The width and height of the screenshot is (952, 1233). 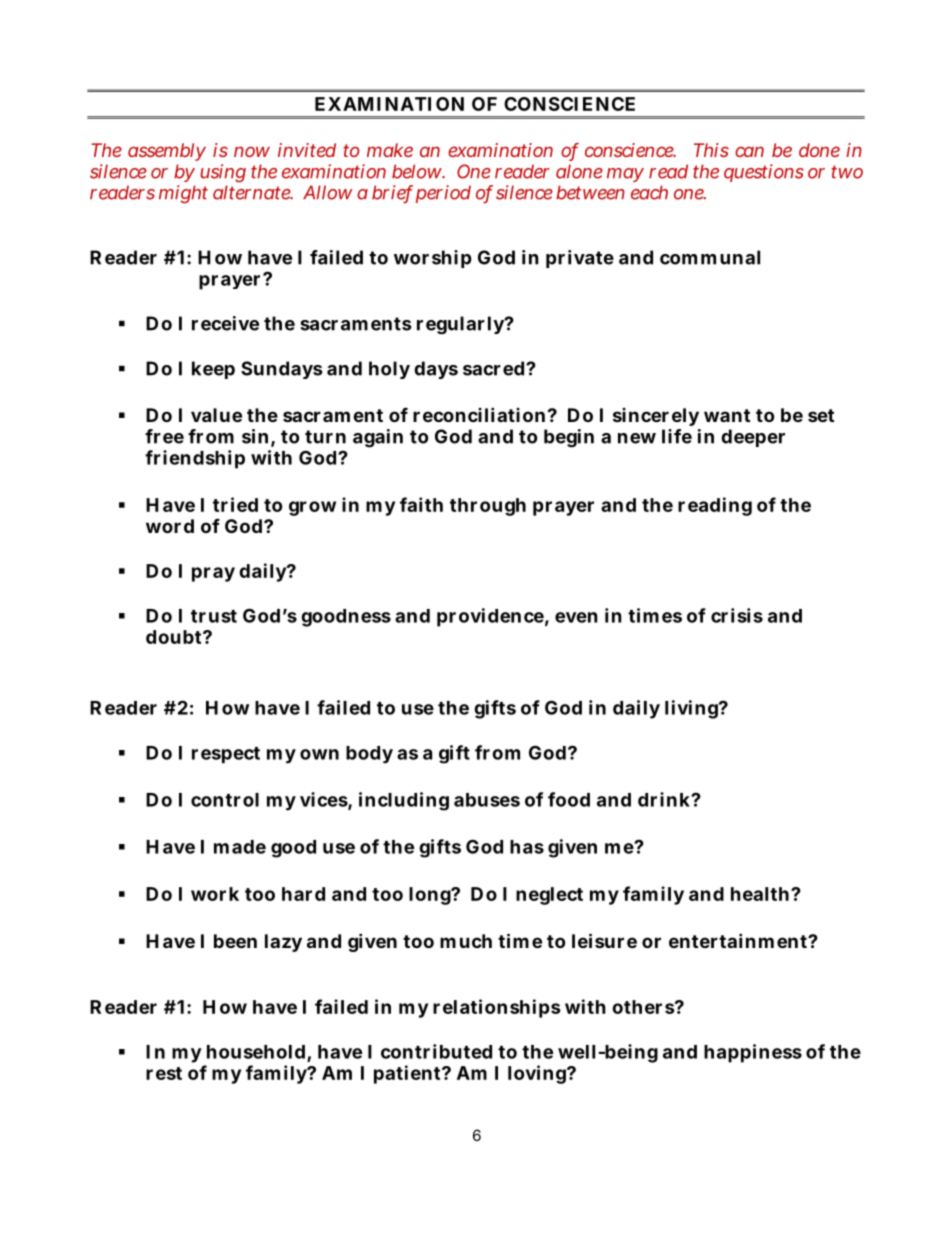 What do you see at coordinates (737, 615) in the screenshot?
I see `crisis` at bounding box center [737, 615].
